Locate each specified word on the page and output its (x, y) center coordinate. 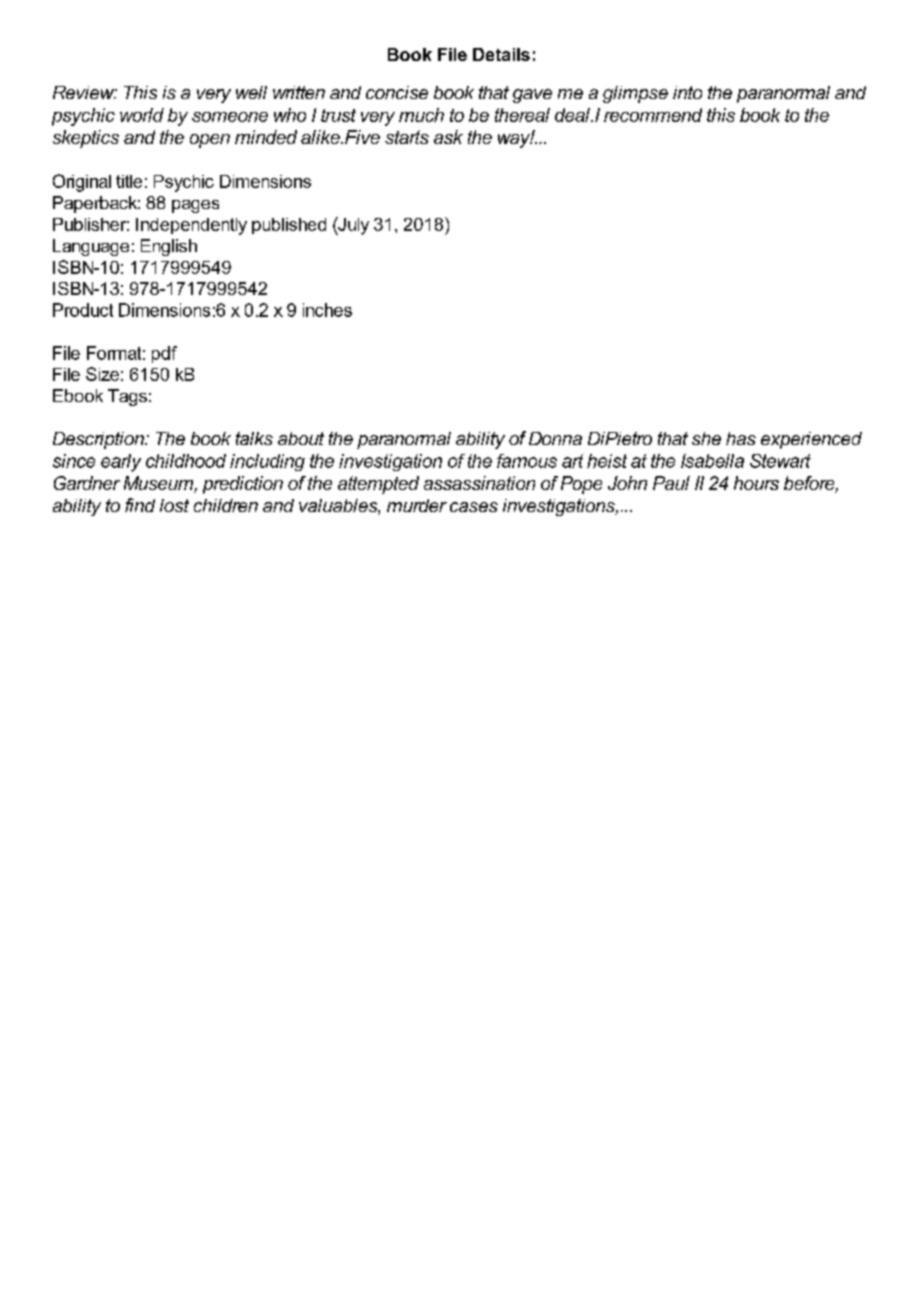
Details (501, 54)
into (687, 92)
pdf (164, 354)
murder (417, 505)
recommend (653, 115)
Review (85, 92)
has (741, 438)
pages (195, 206)
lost (174, 505)
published (289, 226)
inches (327, 310)
